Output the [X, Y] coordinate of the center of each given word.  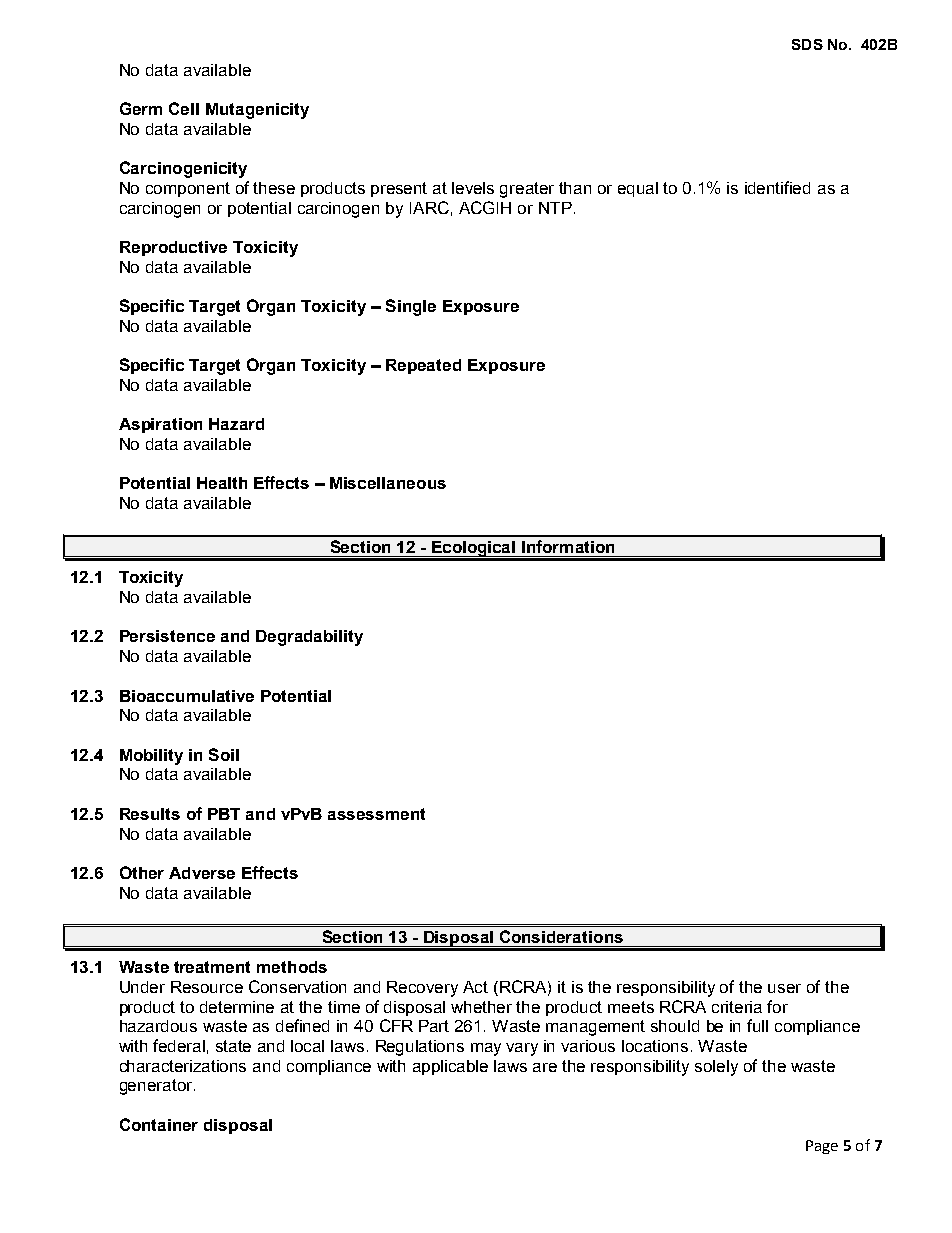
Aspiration [160, 425]
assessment [376, 814]
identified [777, 187]
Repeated [423, 366]
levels [473, 188]
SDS [807, 44]
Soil [224, 754]
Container [159, 1124]
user [784, 988]
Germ [141, 108]
